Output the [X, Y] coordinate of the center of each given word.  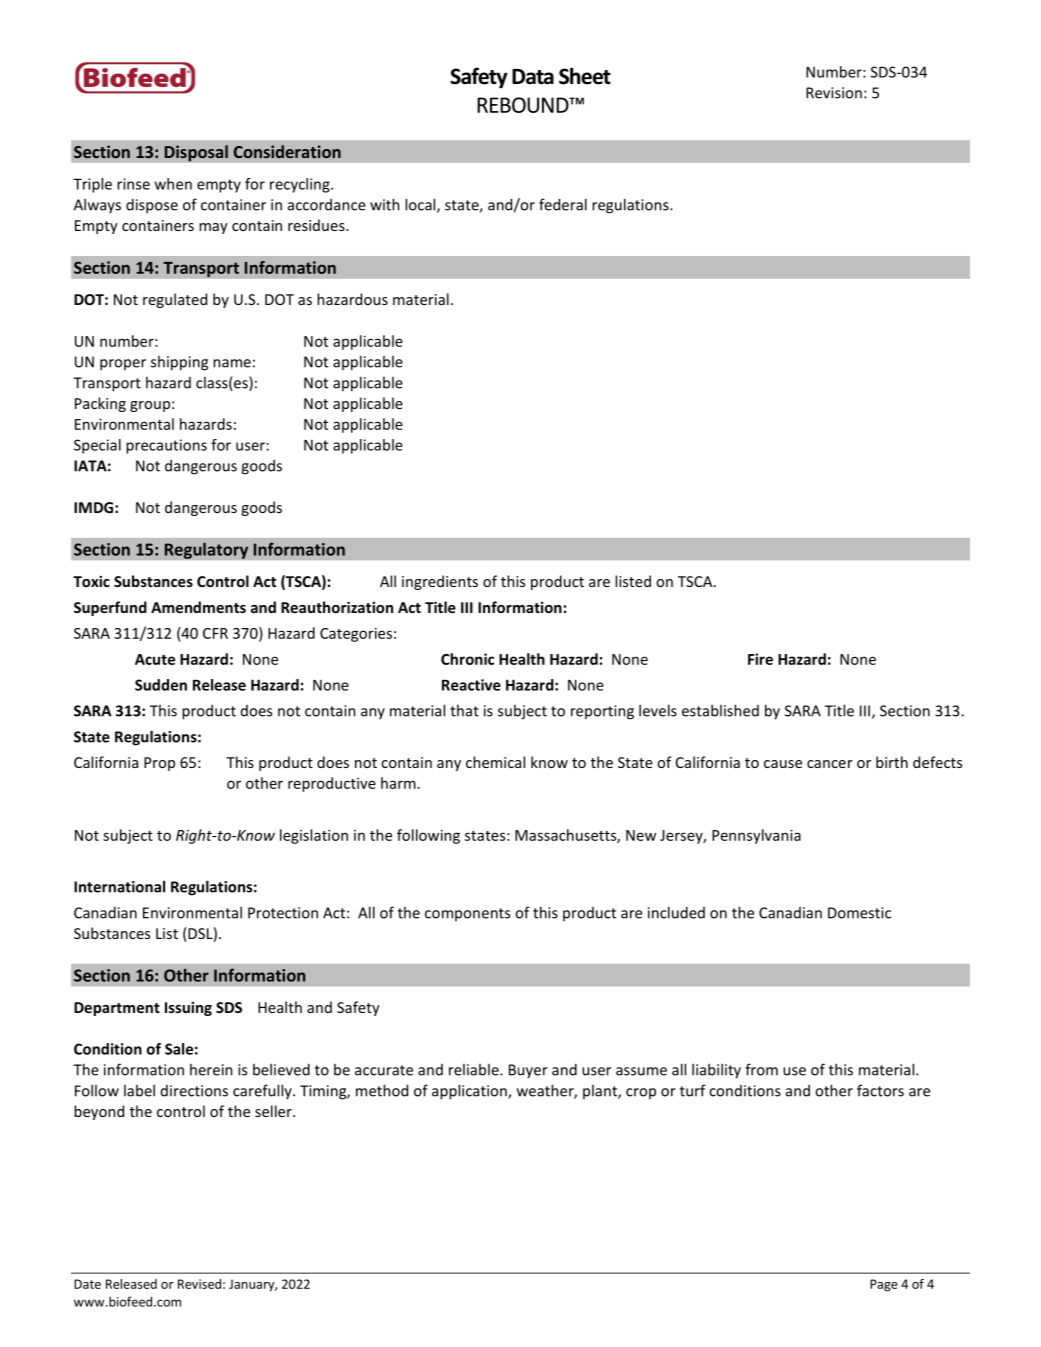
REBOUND [524, 105]
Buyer [528, 1071]
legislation [314, 836]
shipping [179, 363]
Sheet [585, 76]
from [761, 1069]
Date [87, 1284]
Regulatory [206, 550]
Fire [760, 659]
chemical [495, 762]
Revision [834, 93]
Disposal [196, 153]
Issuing [188, 1009]
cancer [830, 764]
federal [563, 204]
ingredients [440, 582]
